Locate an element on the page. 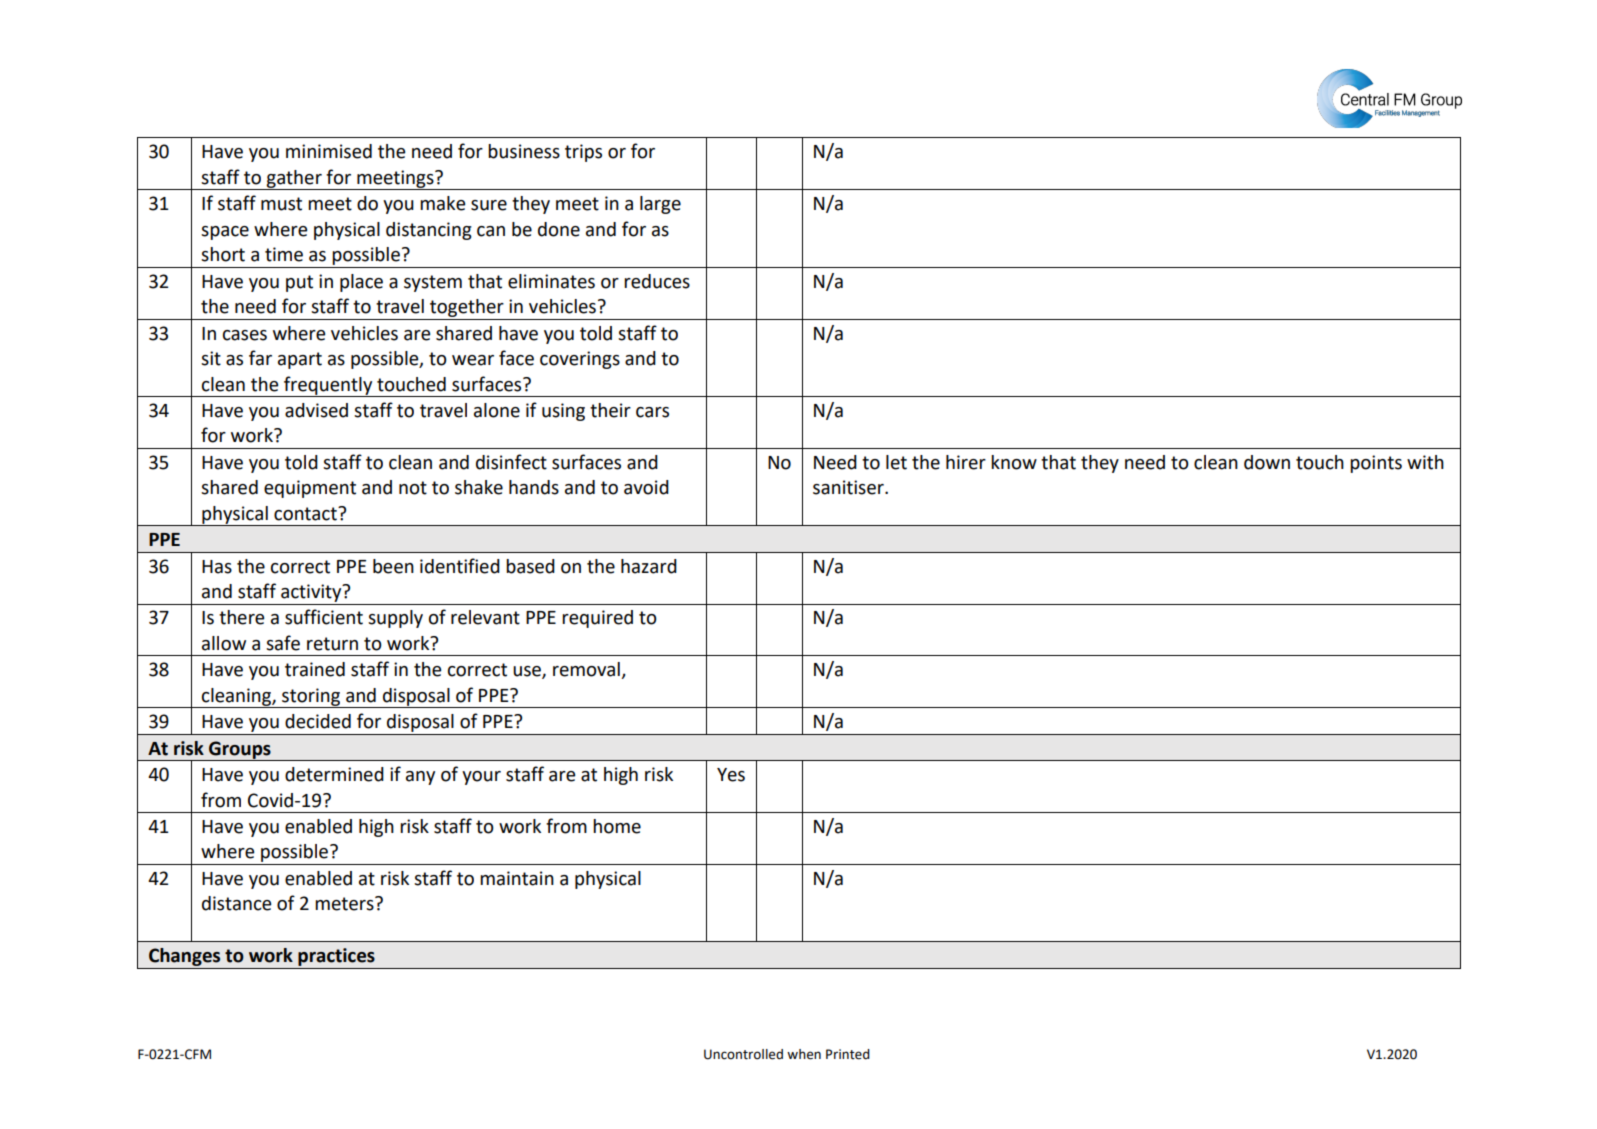 This page has height=1129, width=1597. reduces is located at coordinates (657, 281).
